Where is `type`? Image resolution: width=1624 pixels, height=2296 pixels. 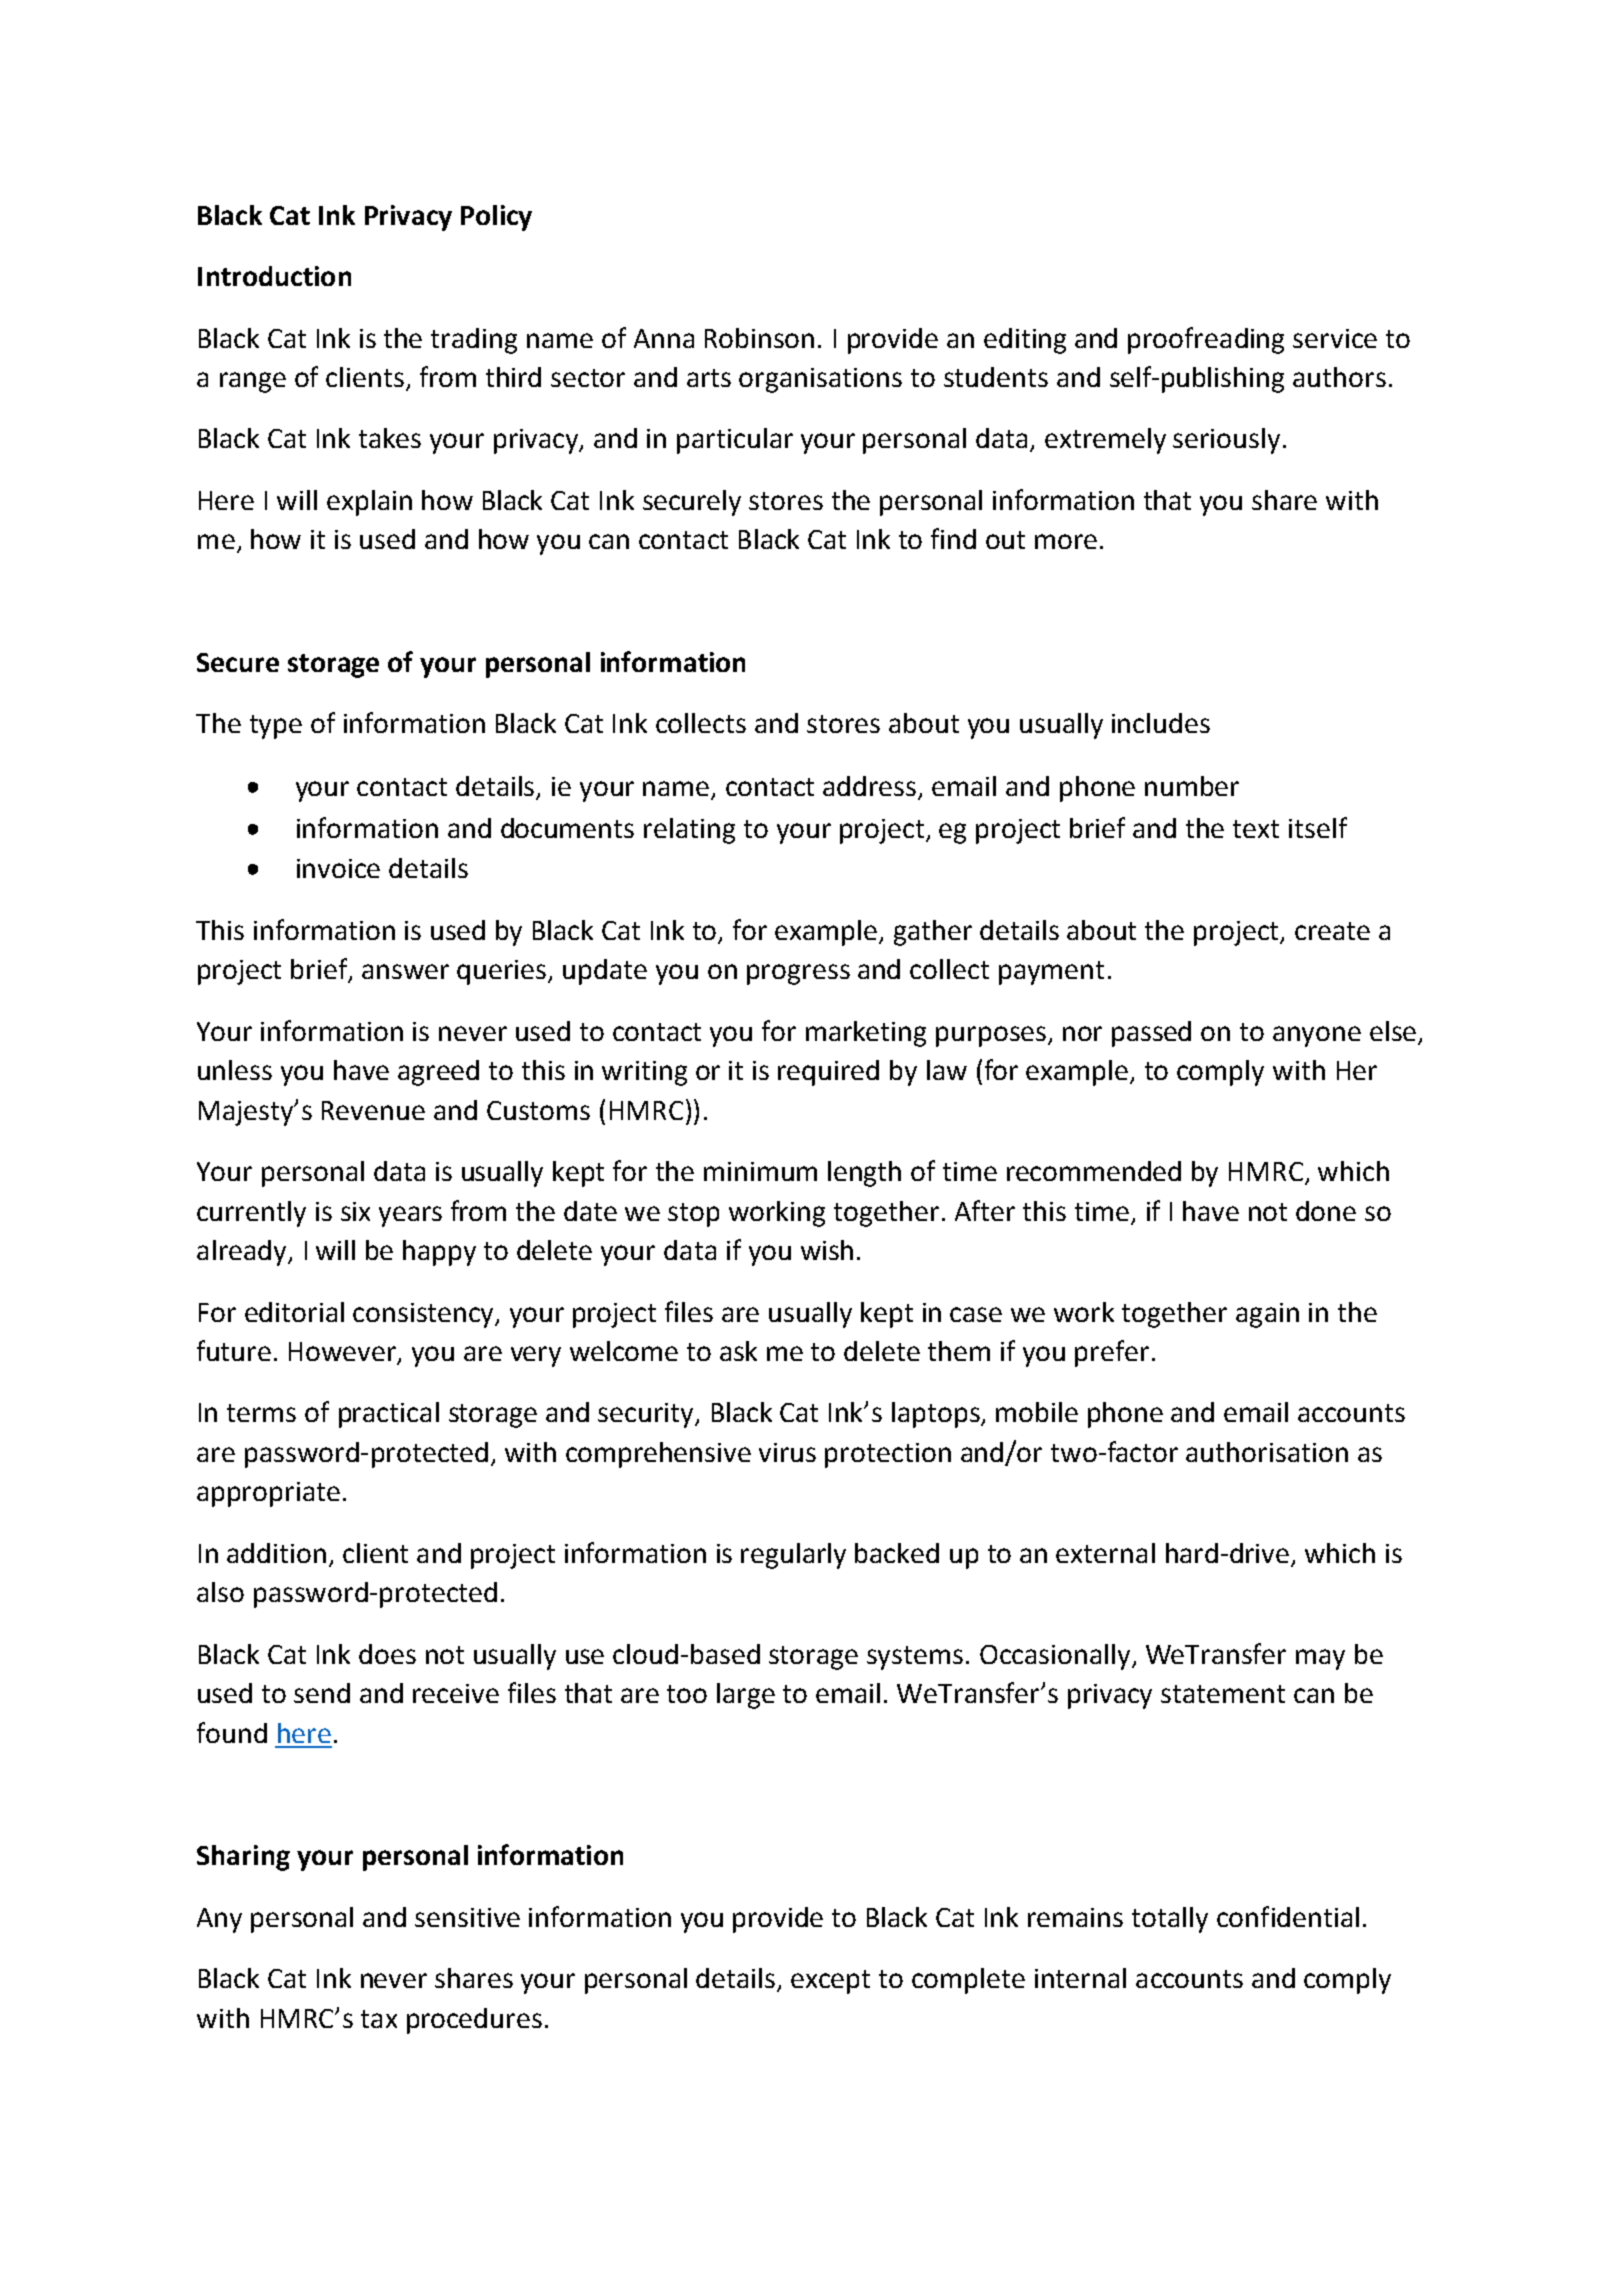
type is located at coordinates (276, 727).
